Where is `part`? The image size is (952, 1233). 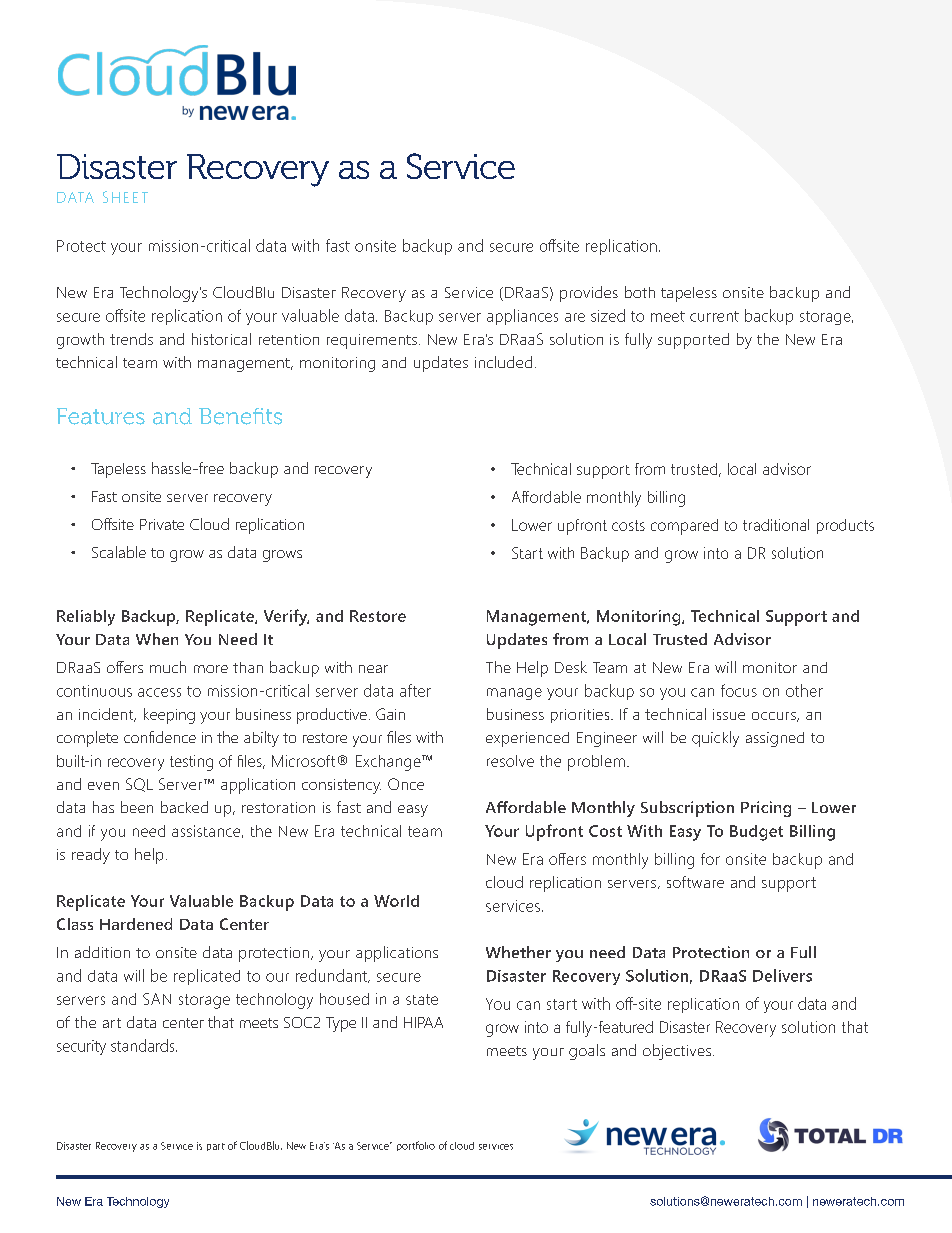 part is located at coordinates (216, 1147).
